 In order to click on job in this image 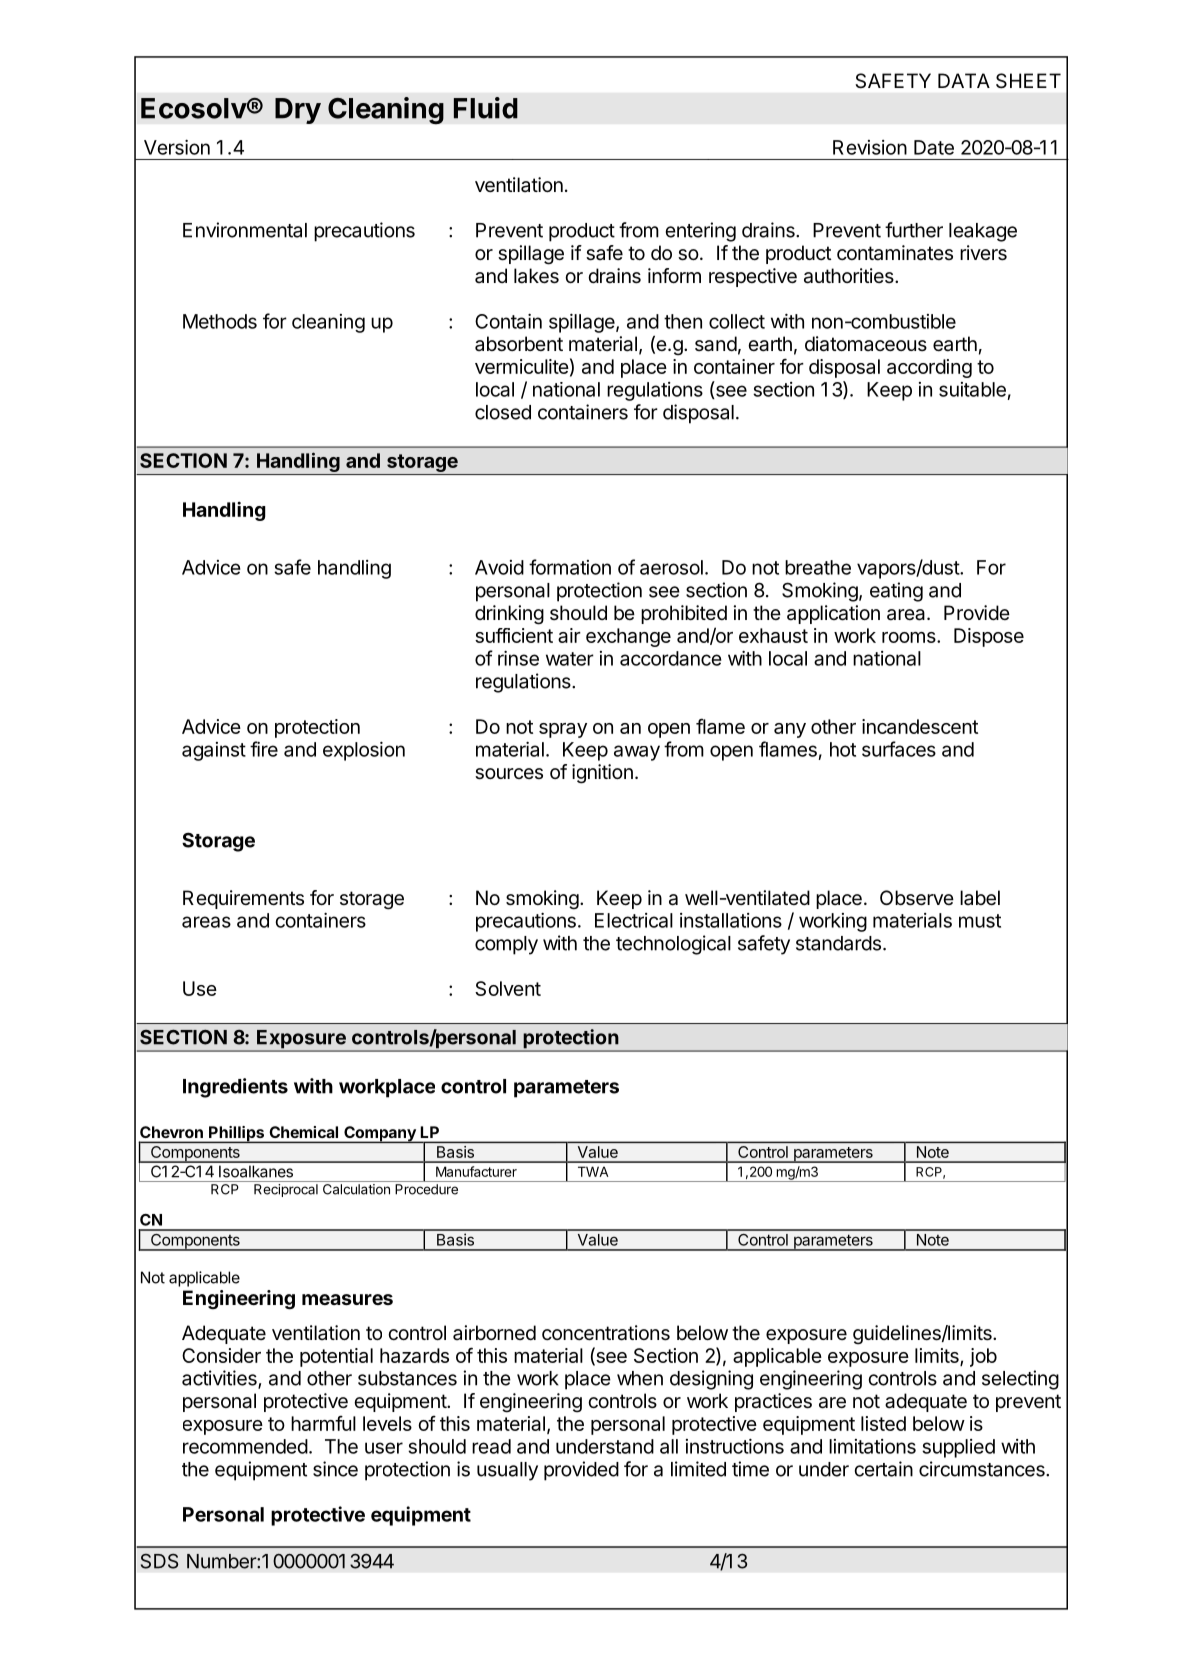, I will do `click(983, 1357)`.
